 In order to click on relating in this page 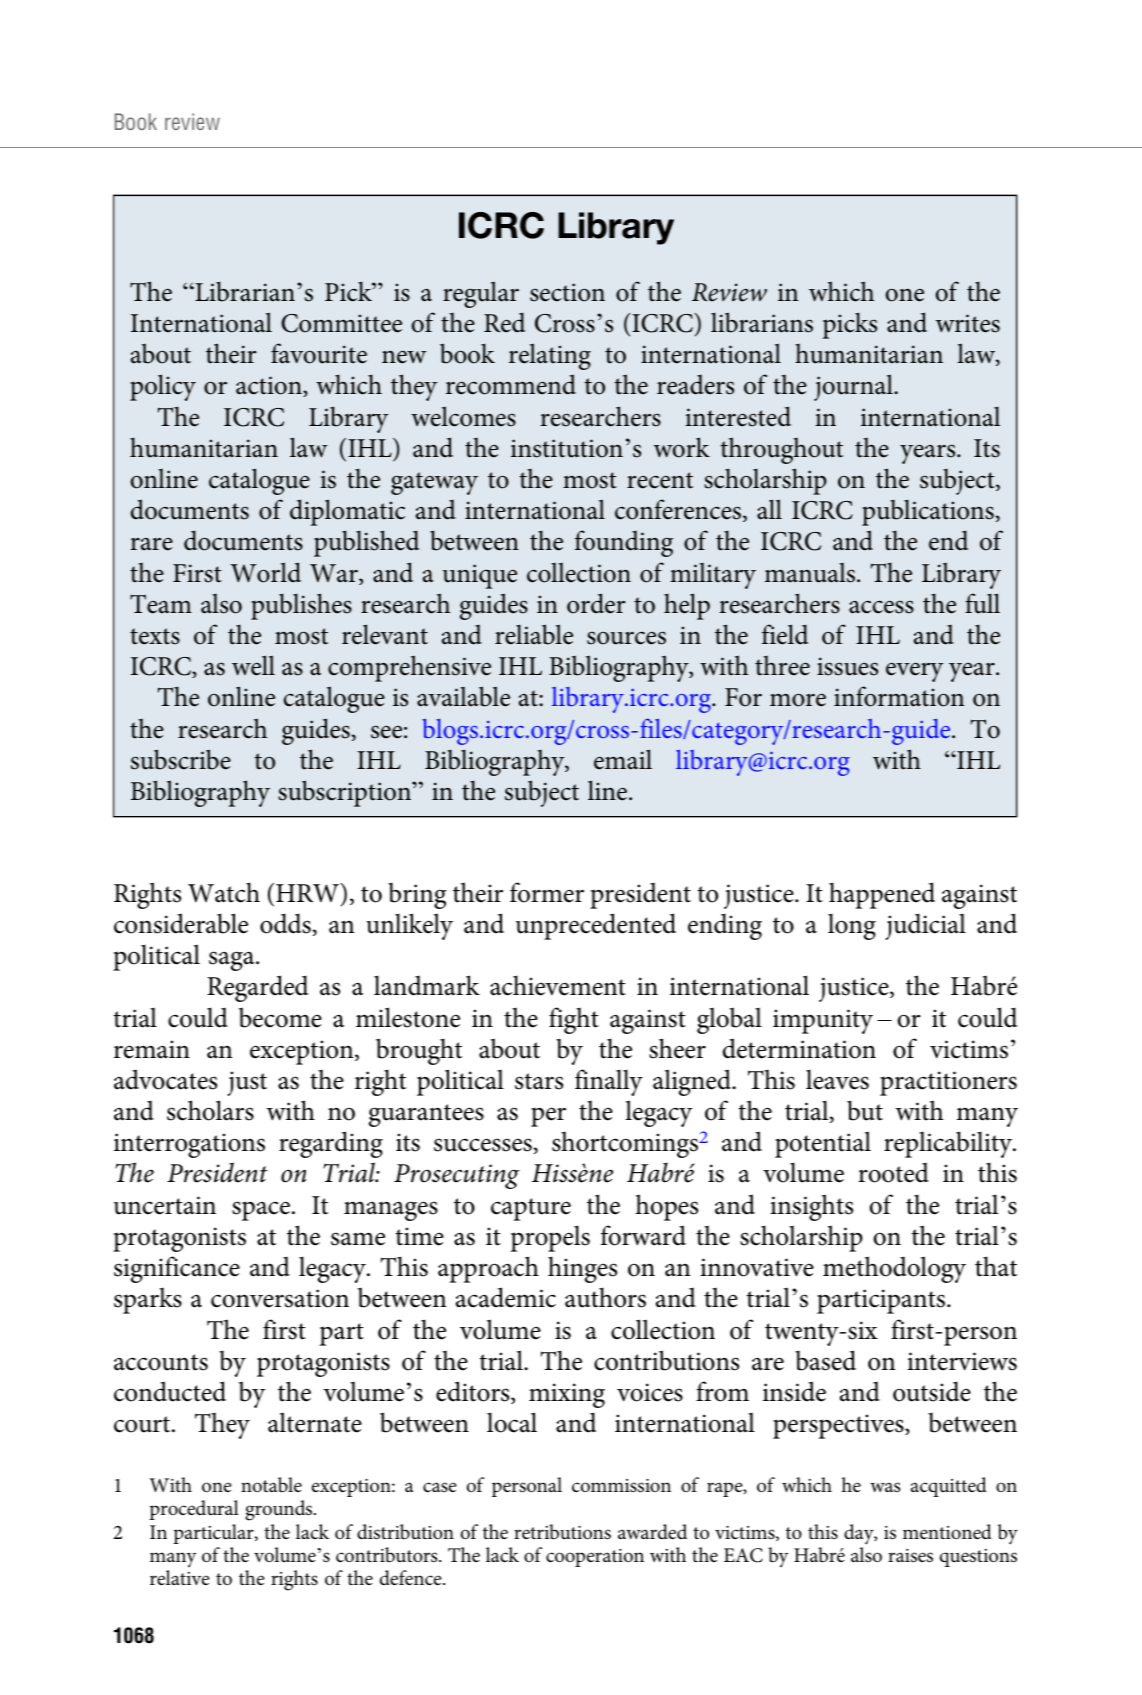, I will do `click(550, 356)`.
